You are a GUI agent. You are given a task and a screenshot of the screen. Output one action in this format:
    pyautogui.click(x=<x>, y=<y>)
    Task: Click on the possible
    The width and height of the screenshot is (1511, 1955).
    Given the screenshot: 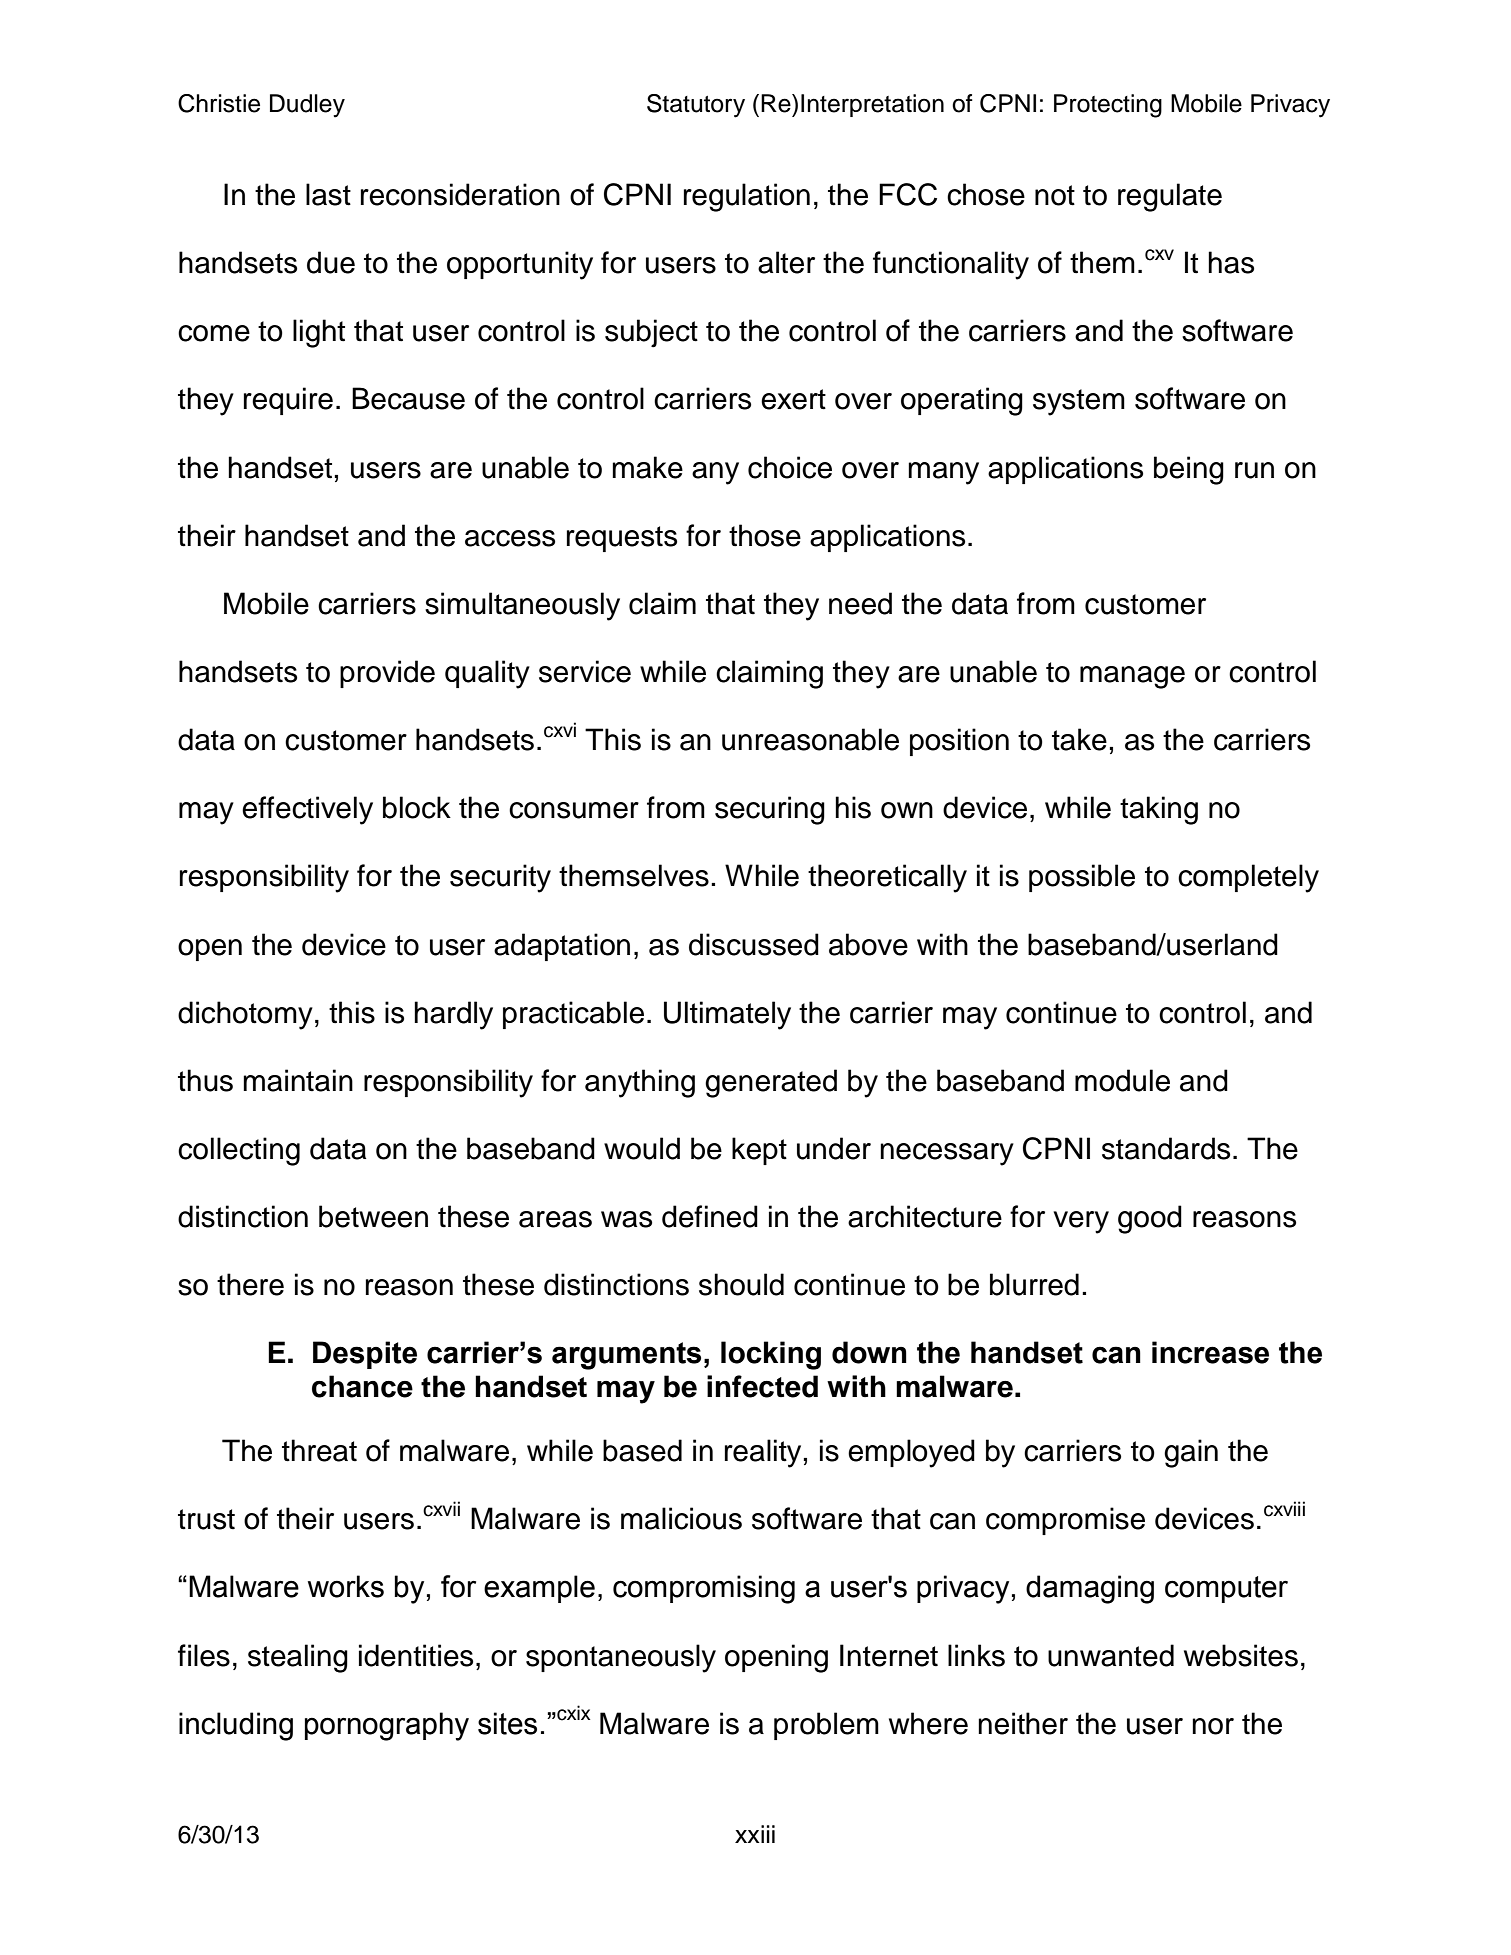 What is the action you would take?
    pyautogui.click(x=1082, y=878)
